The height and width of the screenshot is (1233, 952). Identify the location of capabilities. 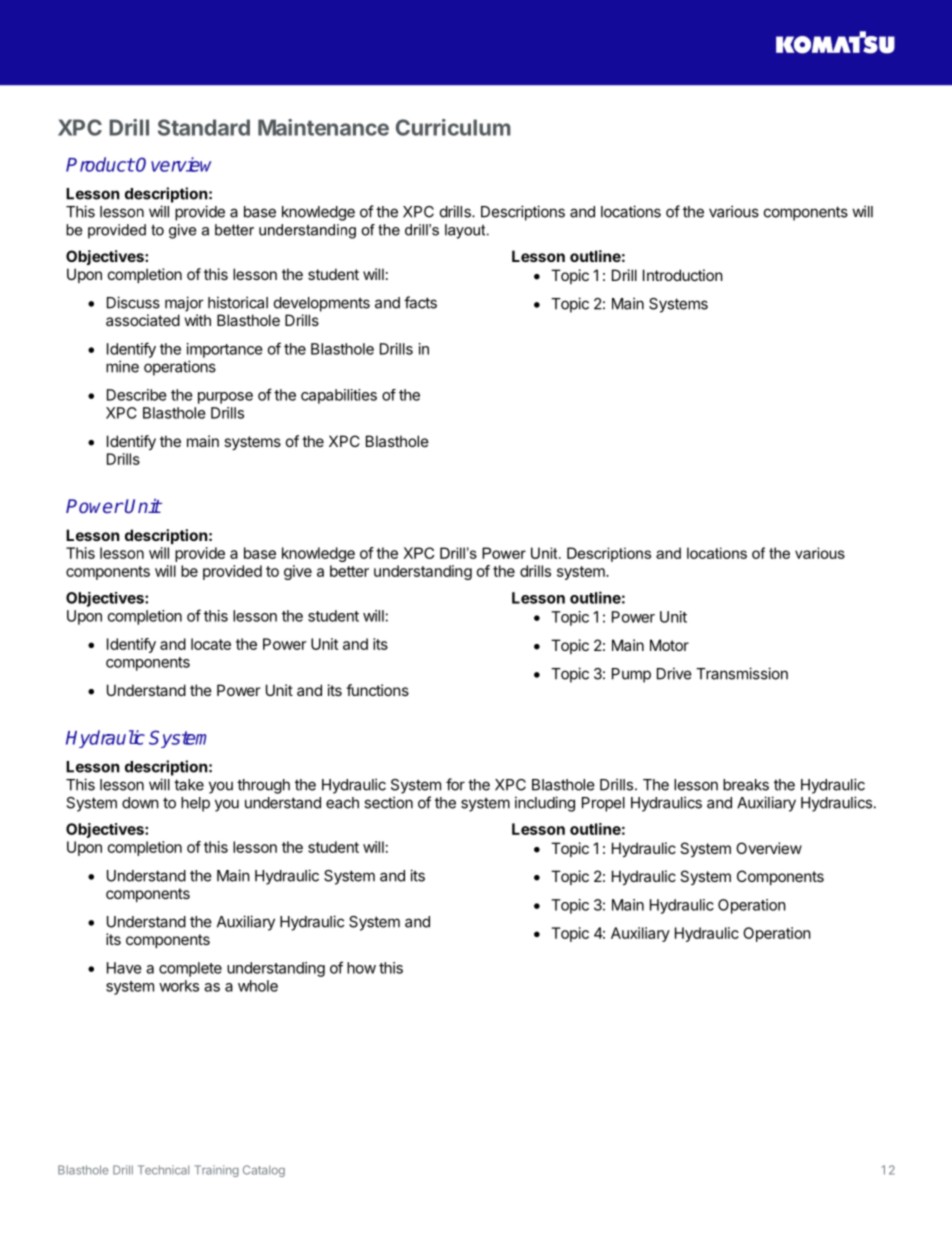
(339, 396).
